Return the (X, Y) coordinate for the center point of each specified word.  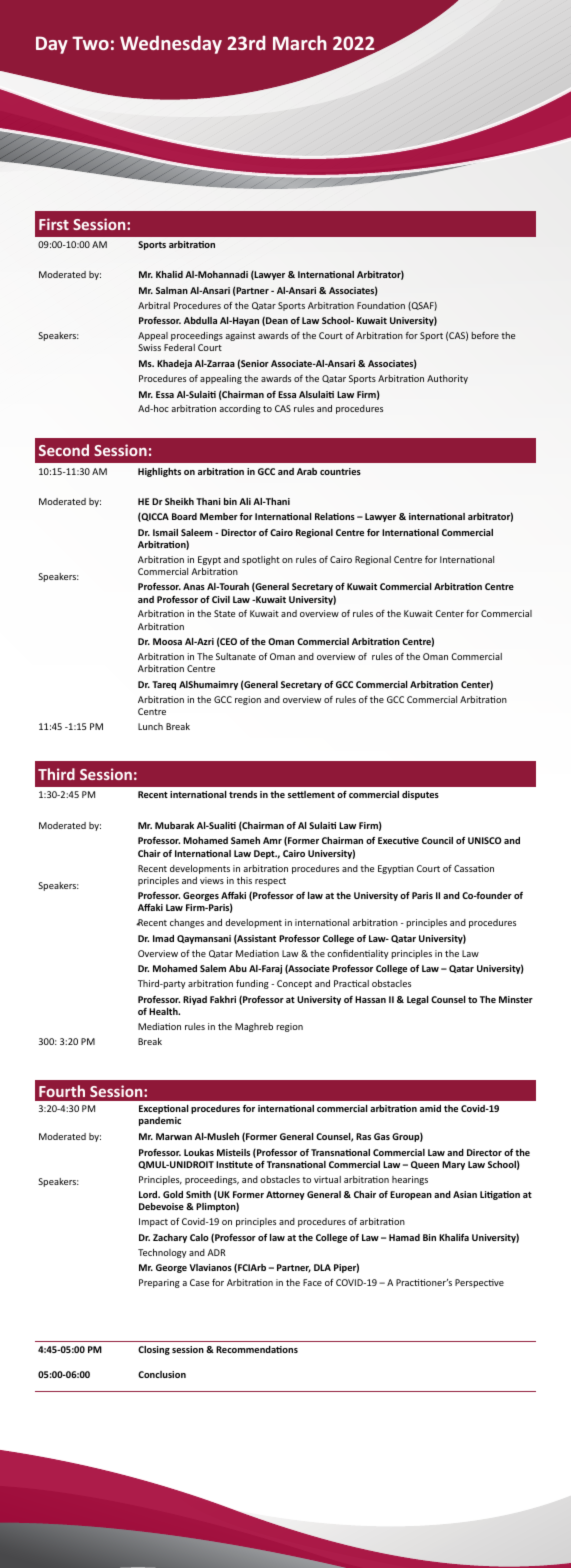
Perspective (479, 1283)
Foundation (381, 305)
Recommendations (257, 1349)
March (300, 42)
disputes (420, 795)
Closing (154, 1350)
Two (90, 43)
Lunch (150, 726)
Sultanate (236, 656)
